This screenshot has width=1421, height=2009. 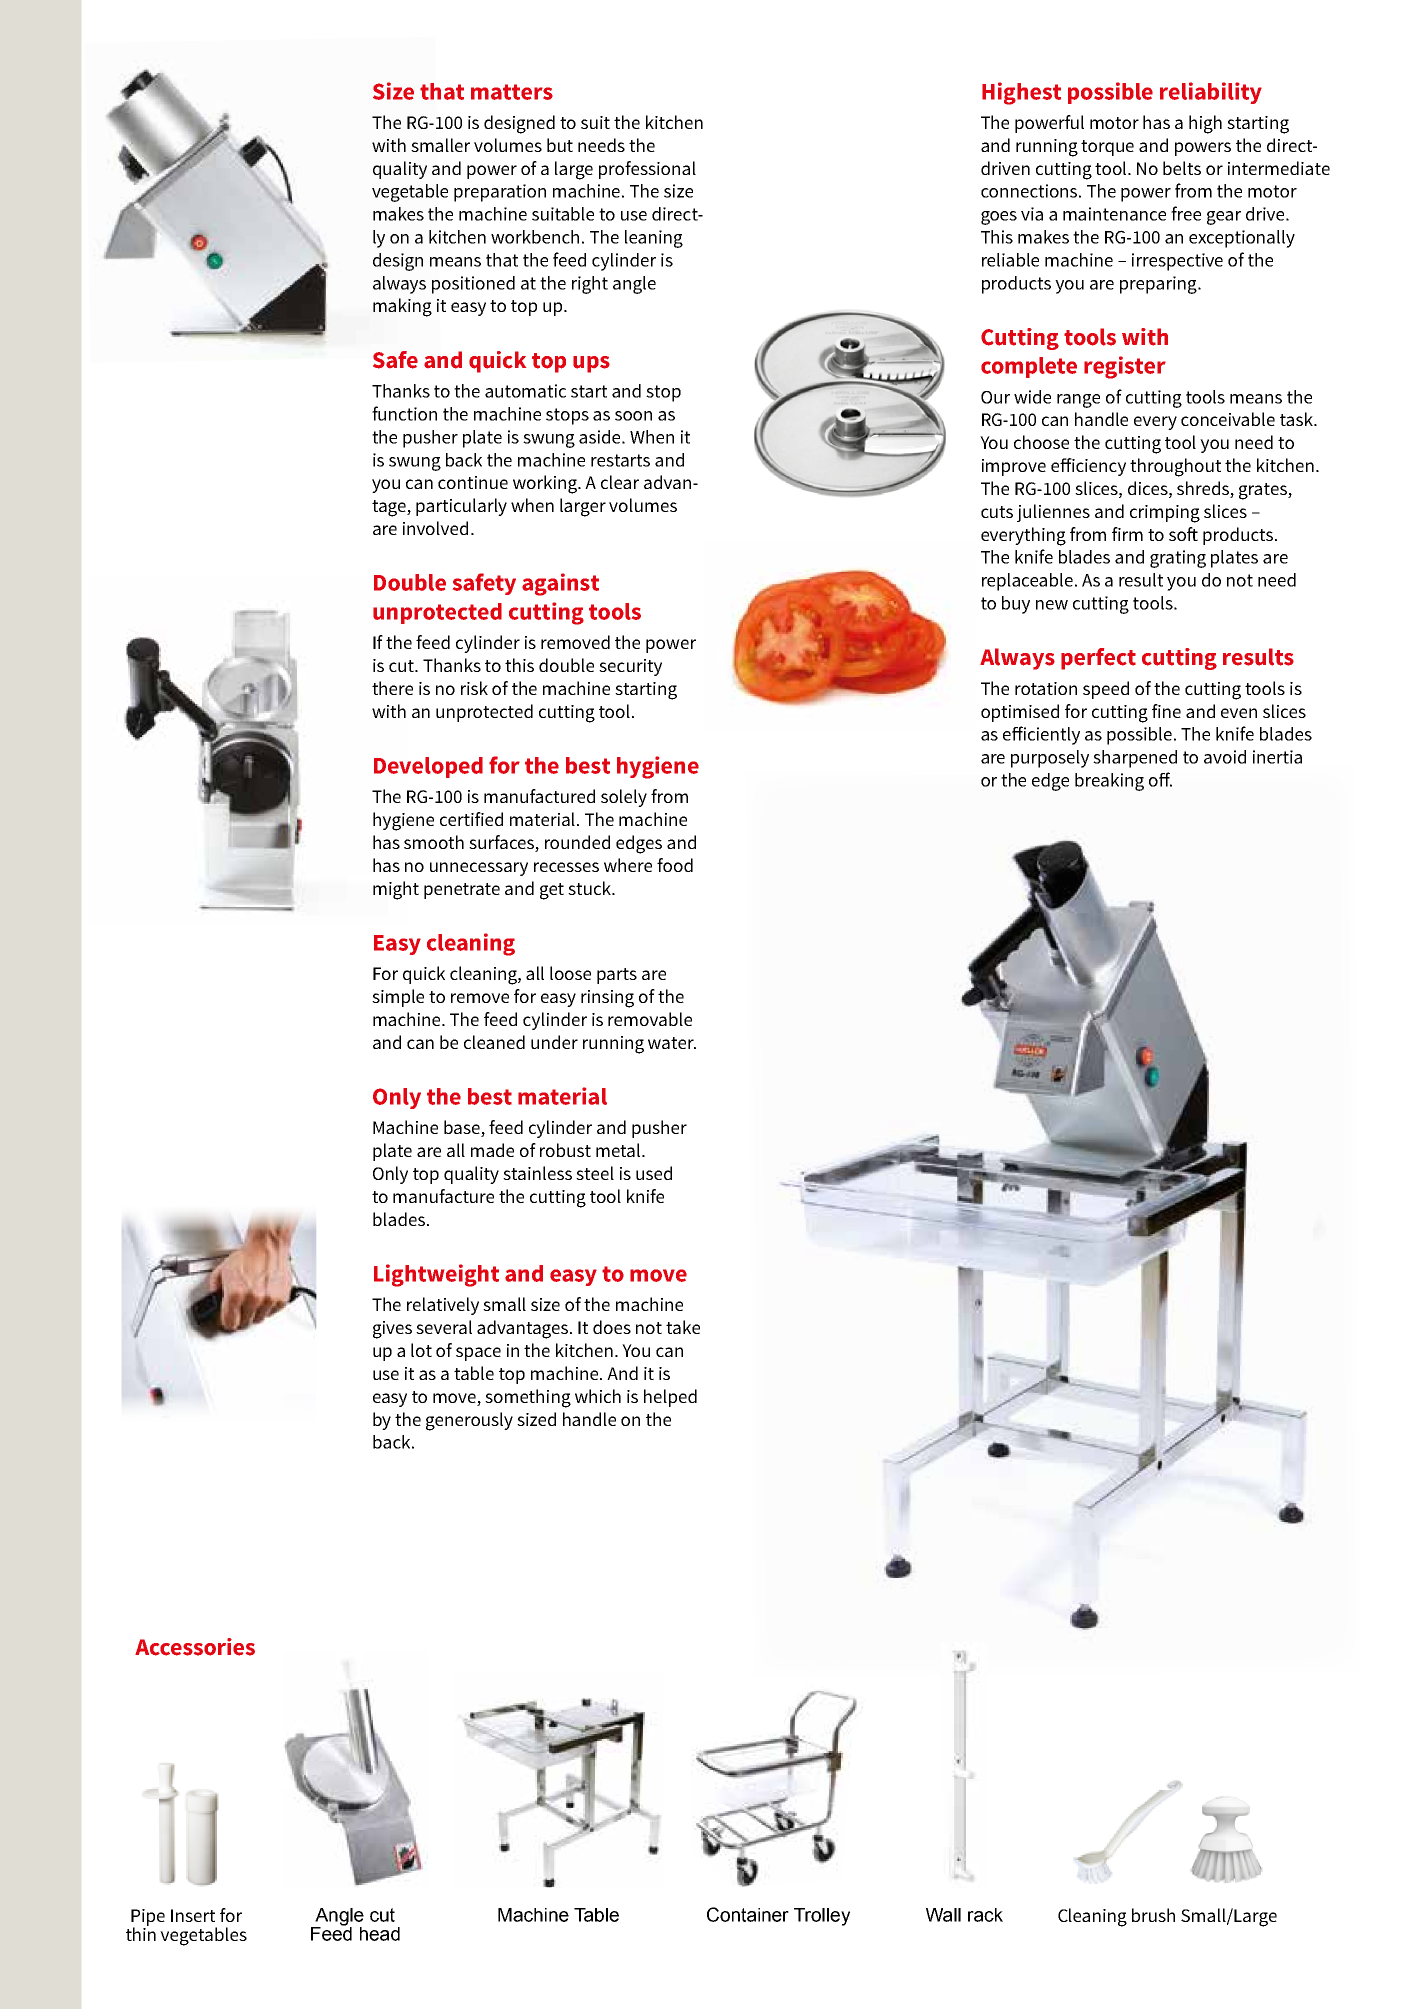 What do you see at coordinates (1160, 779) in the screenshot?
I see `off` at bounding box center [1160, 779].
